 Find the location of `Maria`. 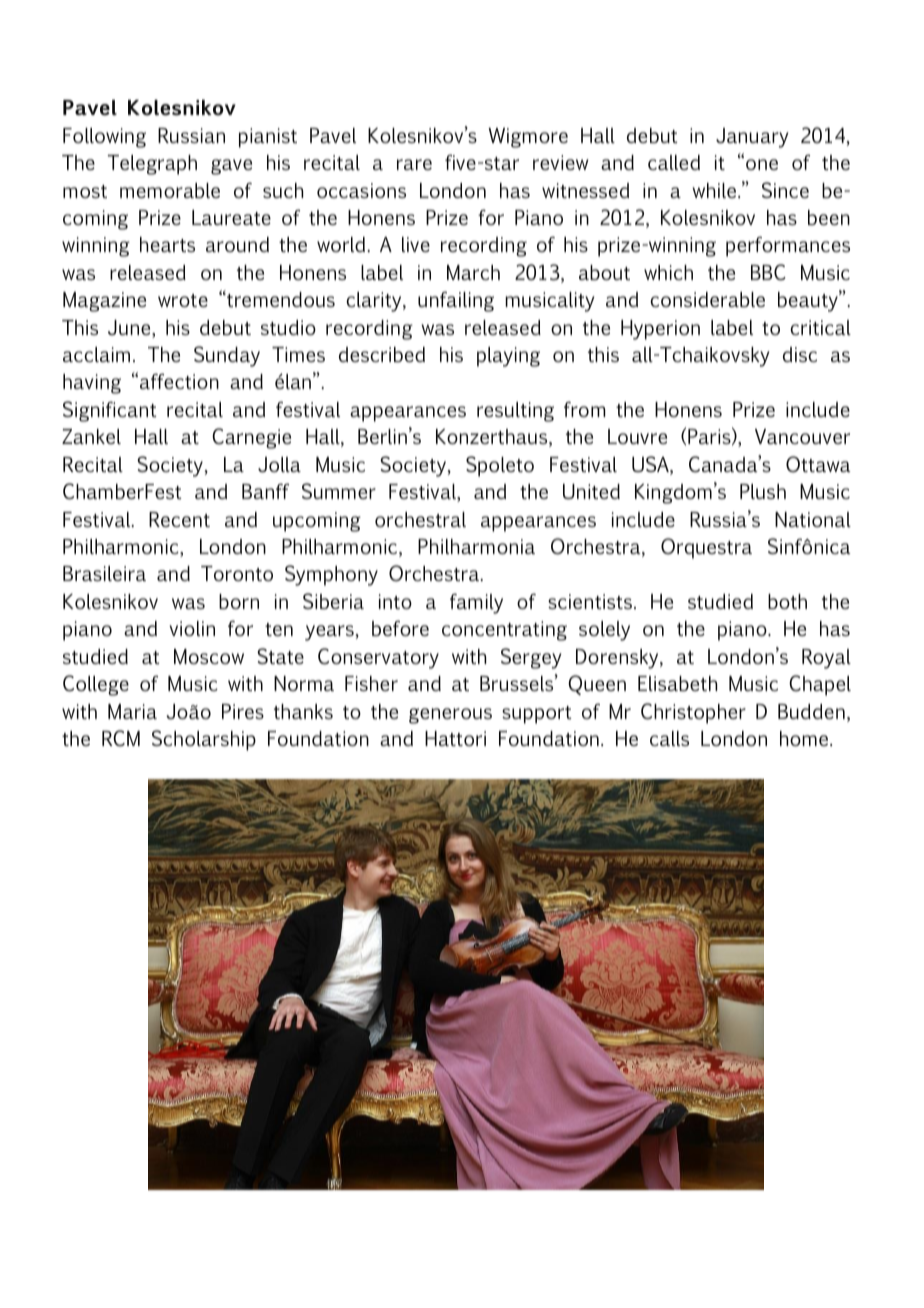

Maria is located at coordinates (132, 711).
